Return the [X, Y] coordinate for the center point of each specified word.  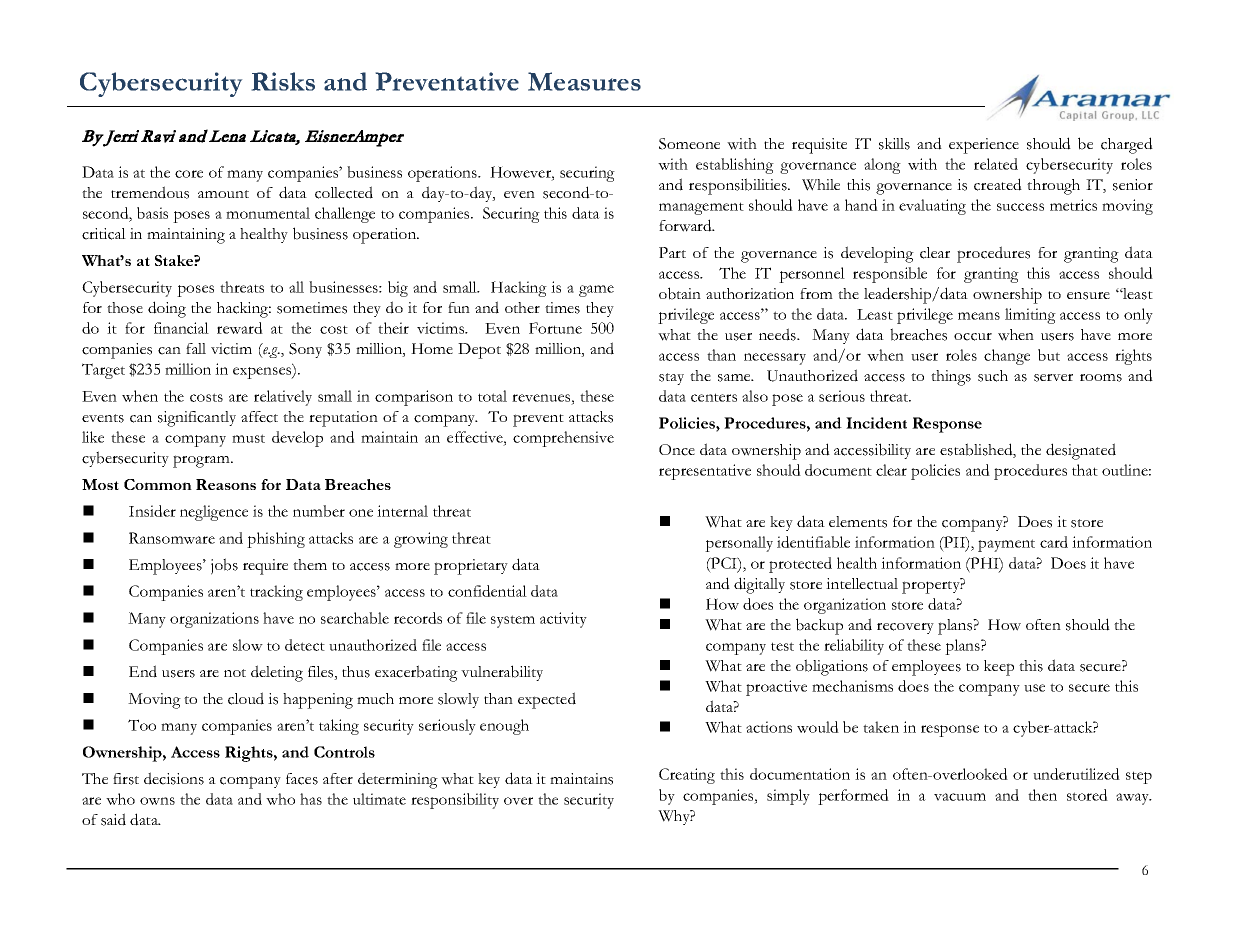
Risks [283, 81]
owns [157, 801]
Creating [687, 776]
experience [984, 146]
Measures [584, 81]
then [1042, 795]
